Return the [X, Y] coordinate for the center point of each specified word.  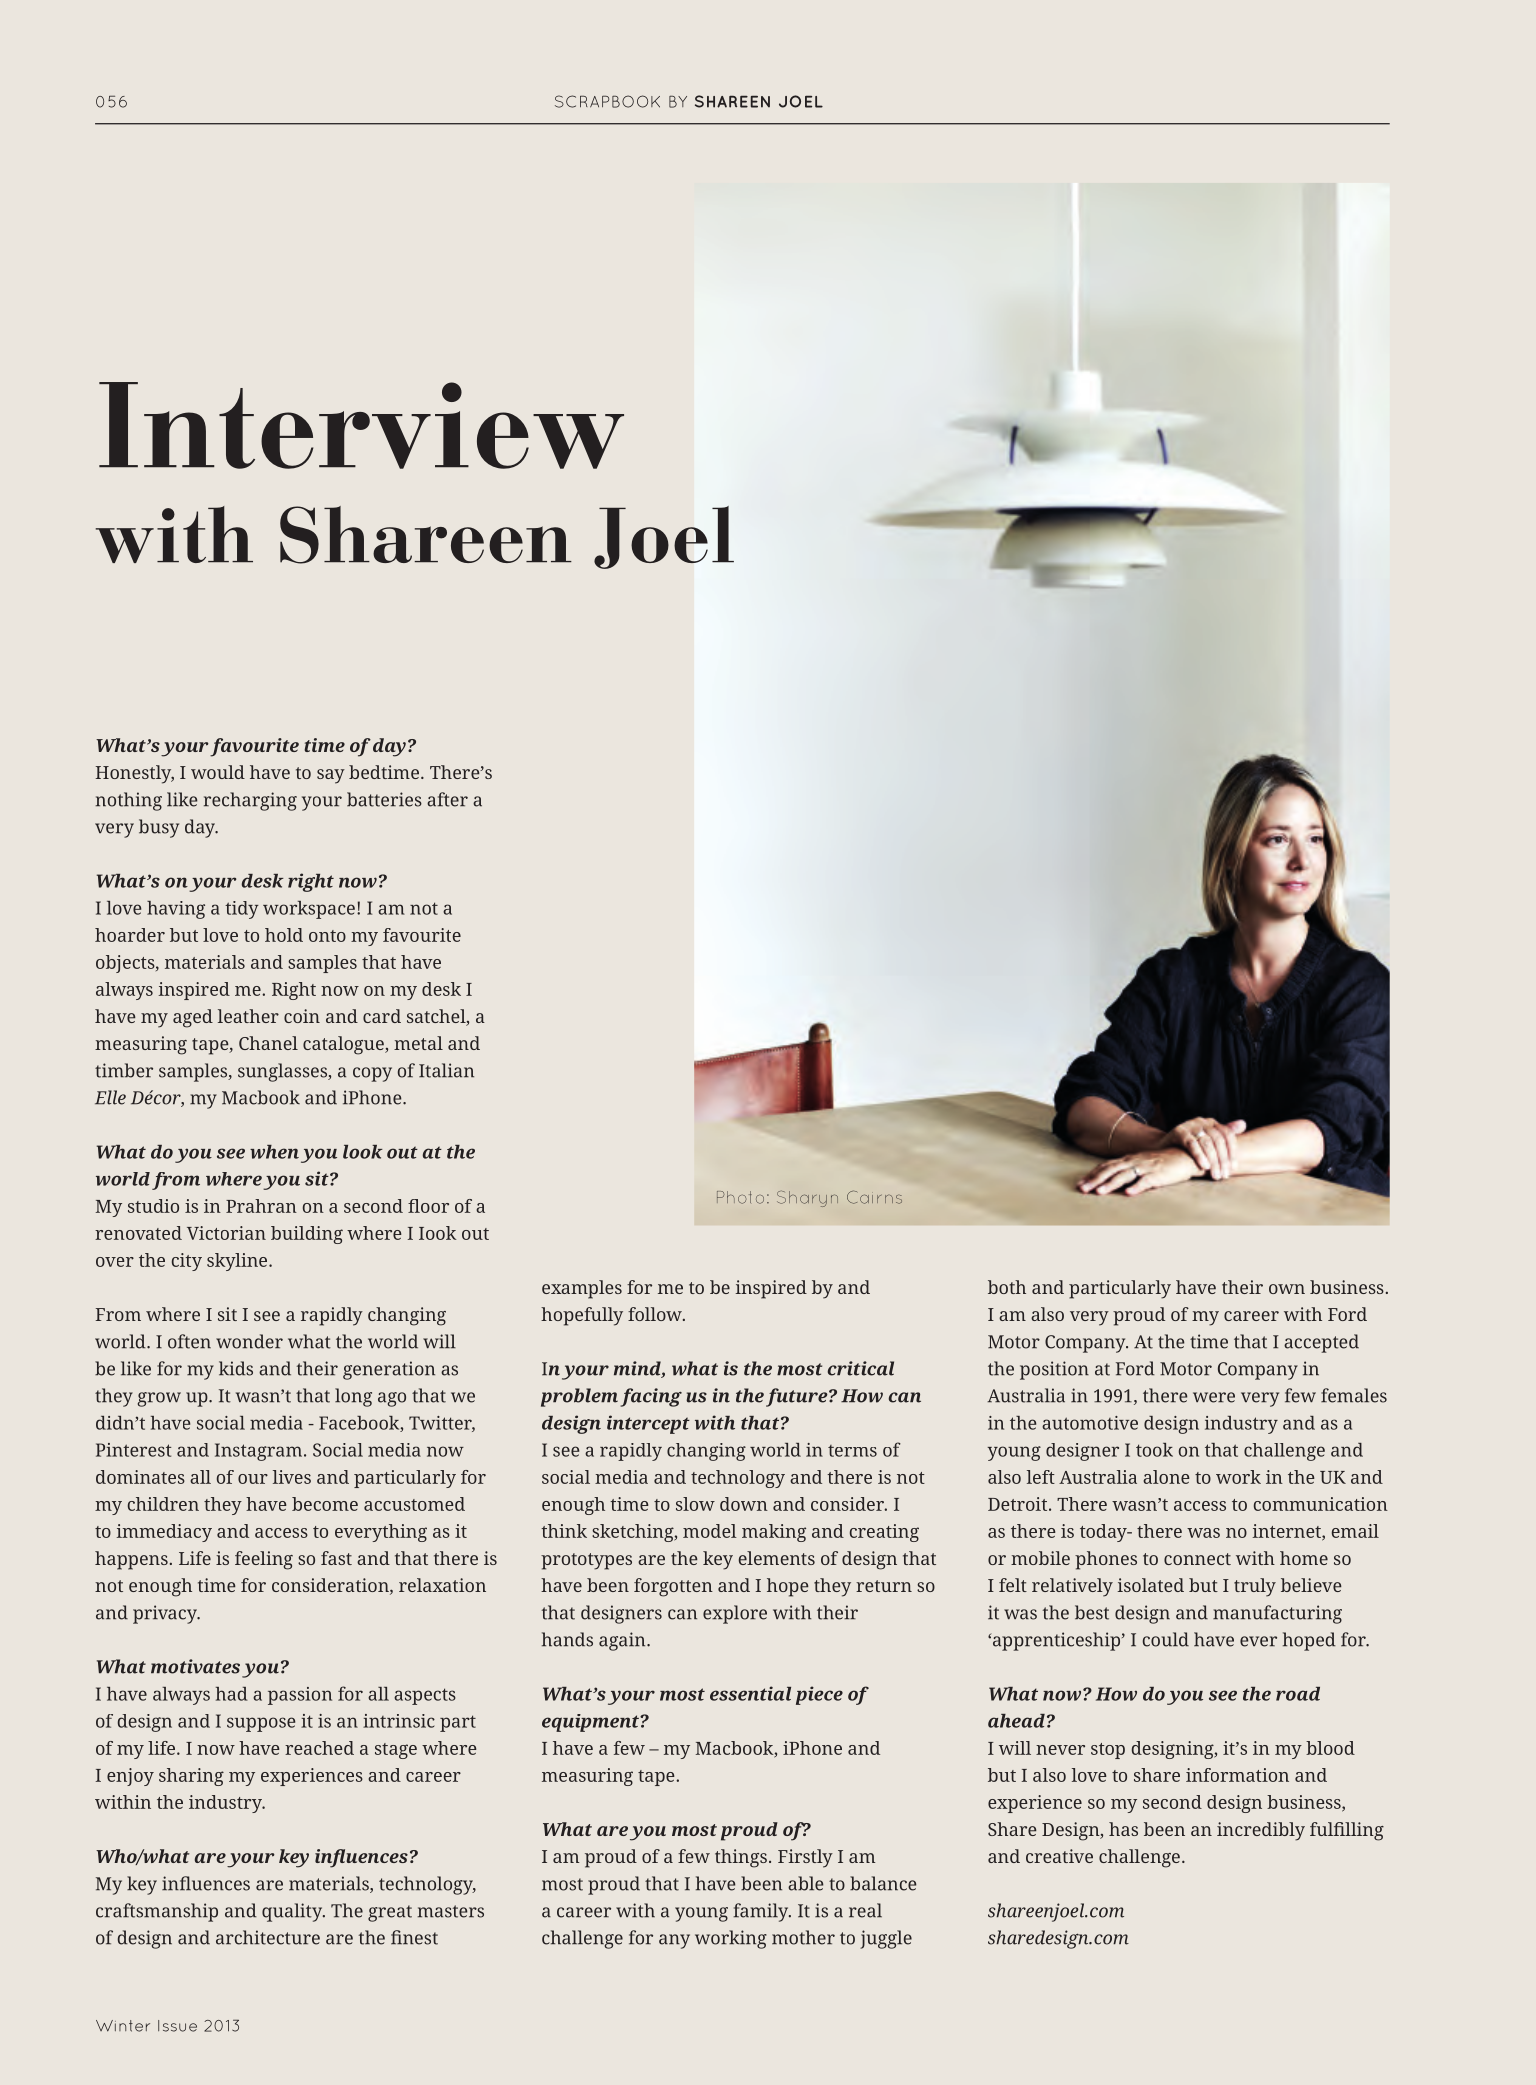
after [447, 799]
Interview [361, 425]
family [762, 1912]
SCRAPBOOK [607, 101]
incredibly [1261, 1831]
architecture [268, 1937]
